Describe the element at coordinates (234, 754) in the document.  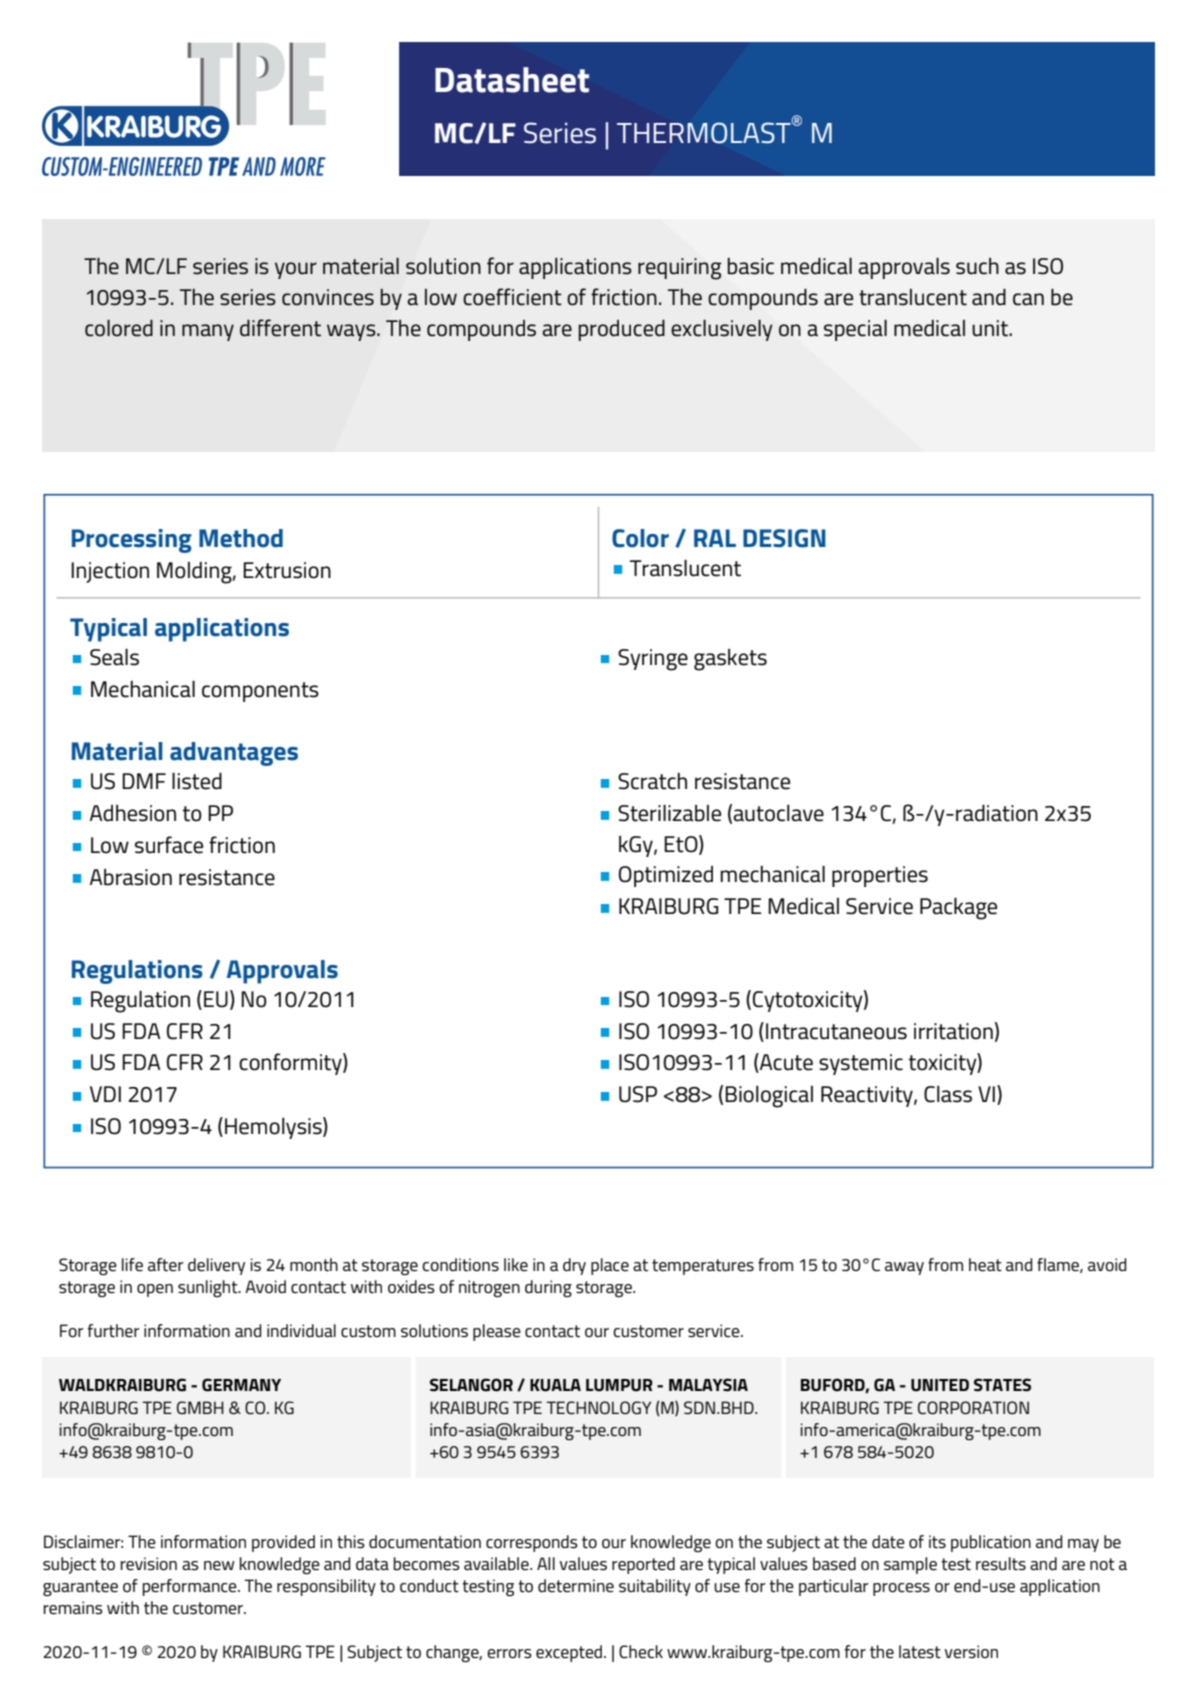
I see `advantages` at that location.
